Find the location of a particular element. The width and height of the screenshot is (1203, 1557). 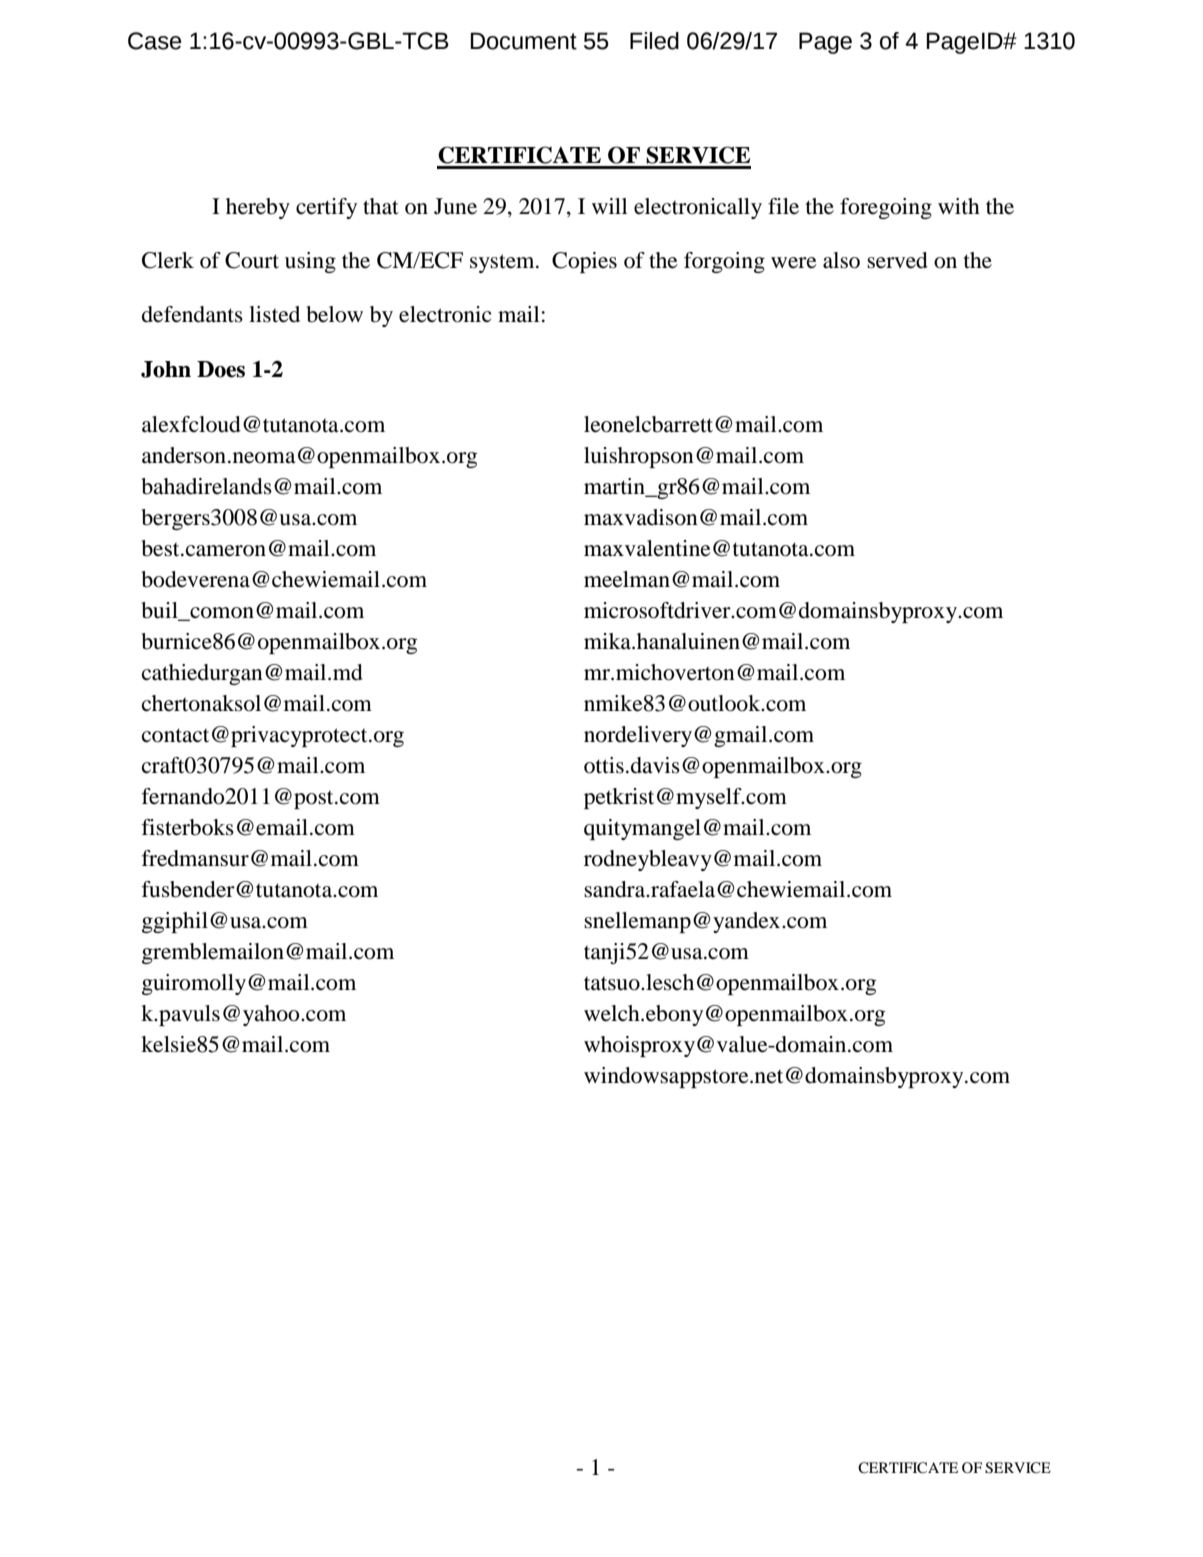

certify is located at coordinates (326, 208).
